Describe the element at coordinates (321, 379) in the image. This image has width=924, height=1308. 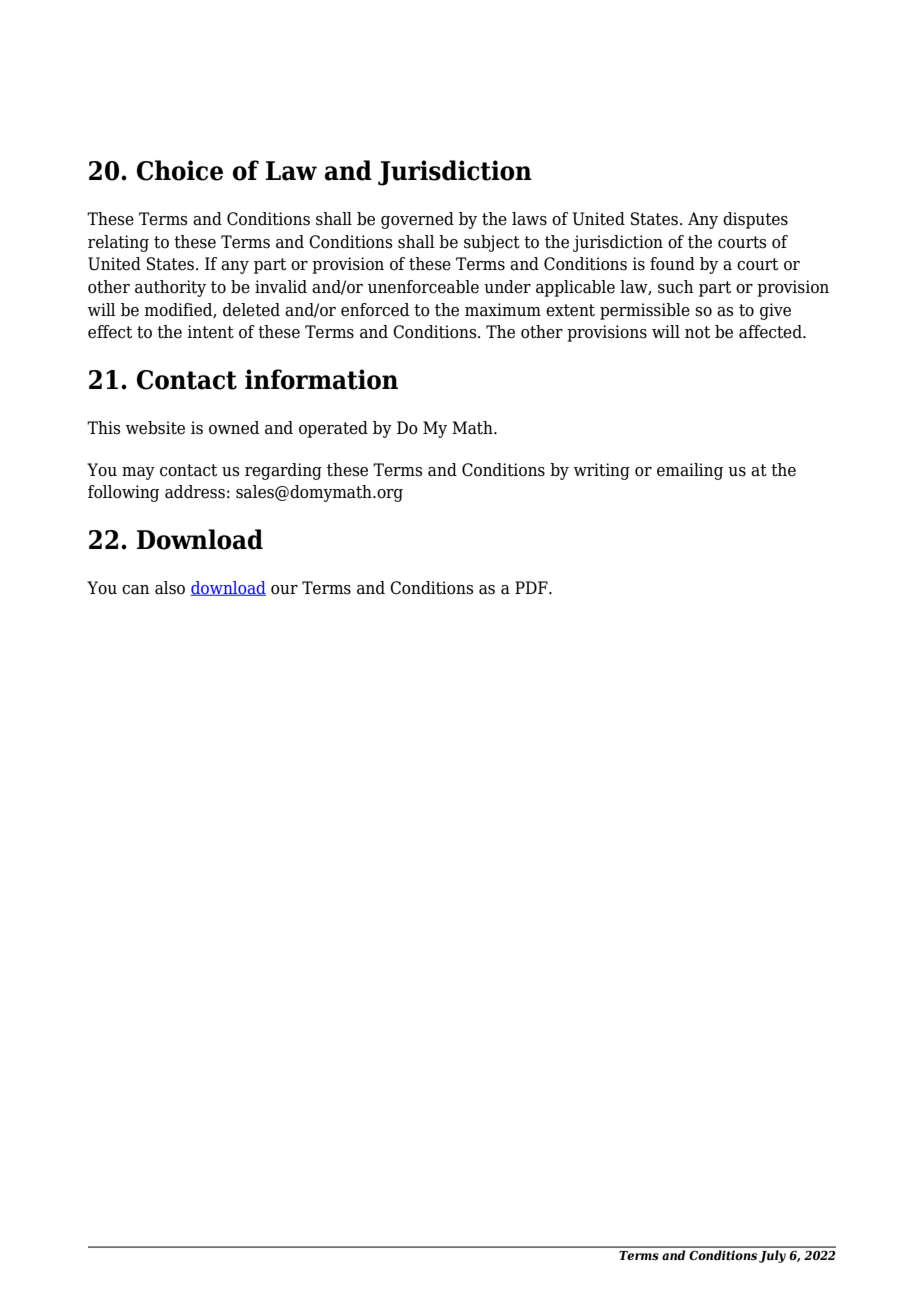
I see `information` at that location.
